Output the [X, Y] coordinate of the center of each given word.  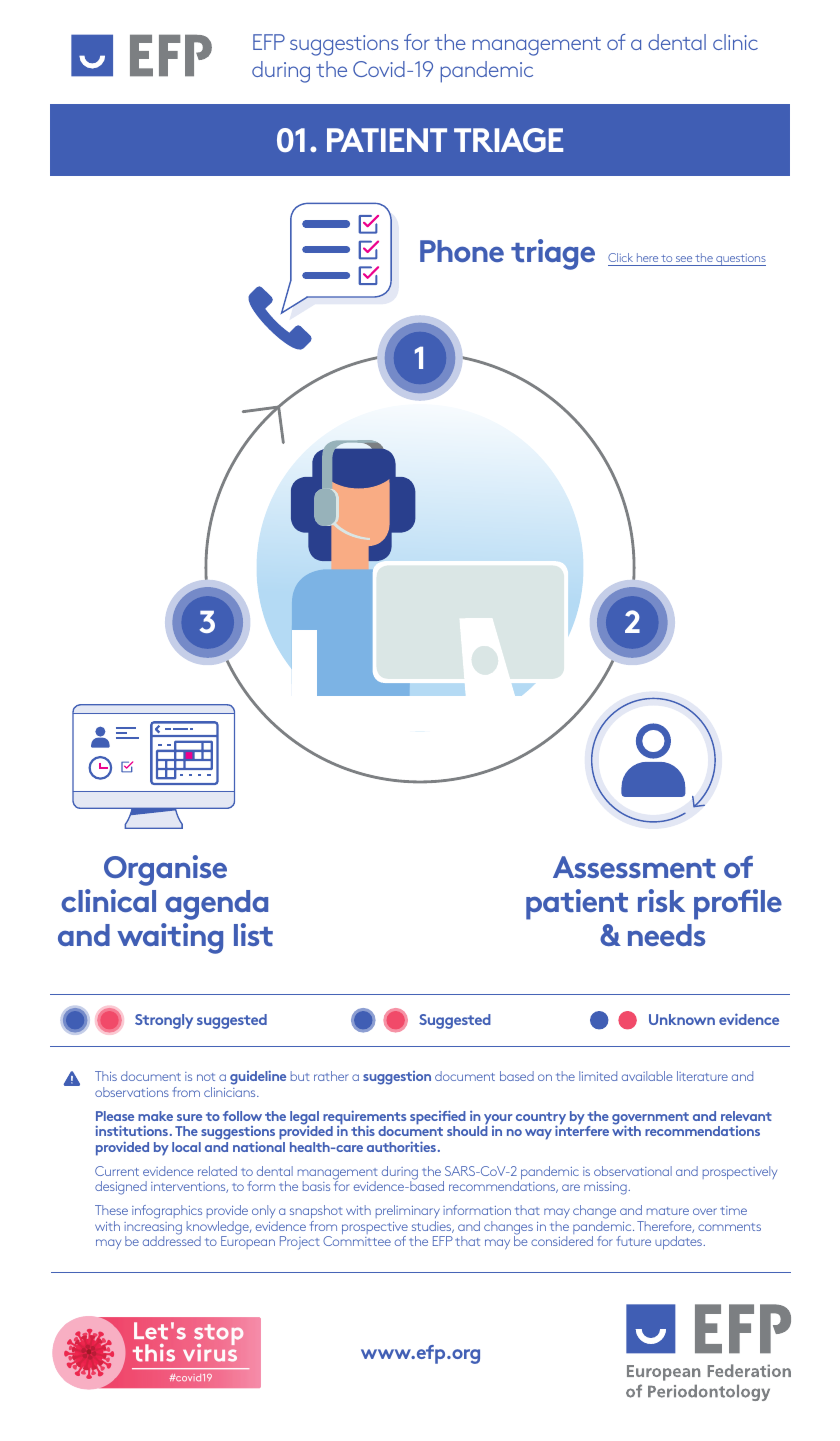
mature [668, 1211]
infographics [167, 1213]
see [684, 259]
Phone [462, 251]
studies [433, 1227]
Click [620, 257]
